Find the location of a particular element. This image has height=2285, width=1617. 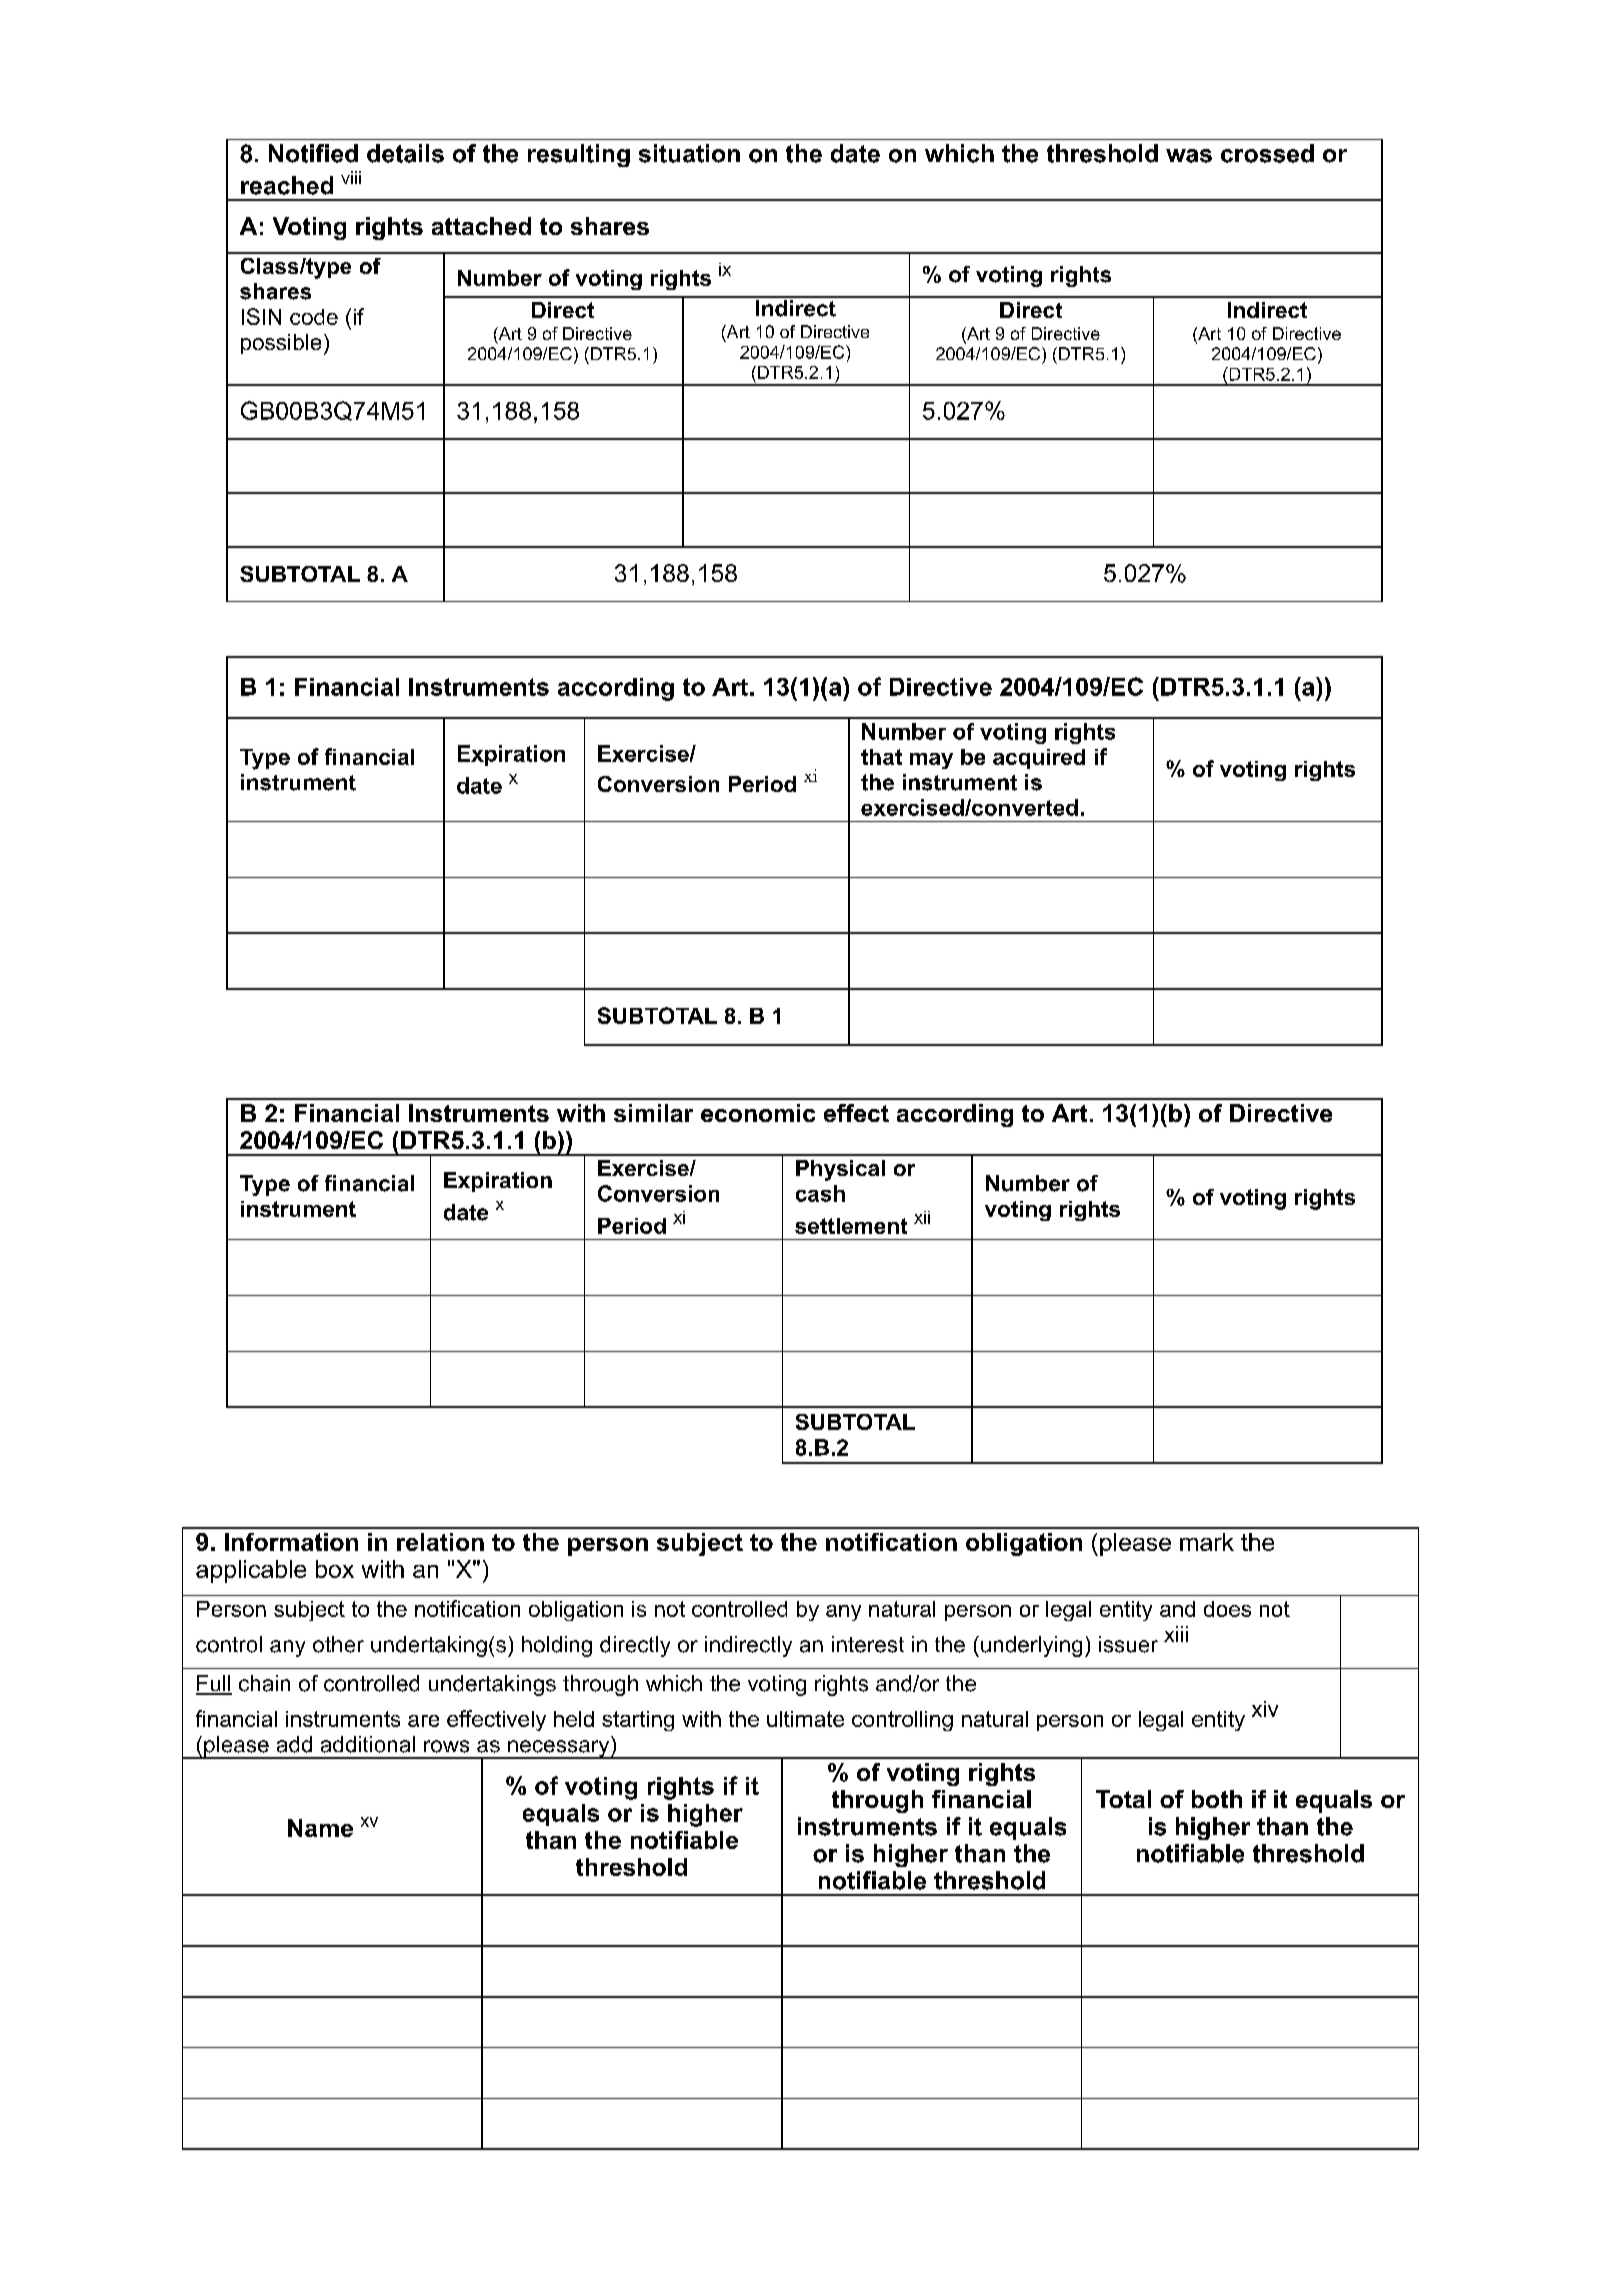

economic is located at coordinates (758, 1113).
